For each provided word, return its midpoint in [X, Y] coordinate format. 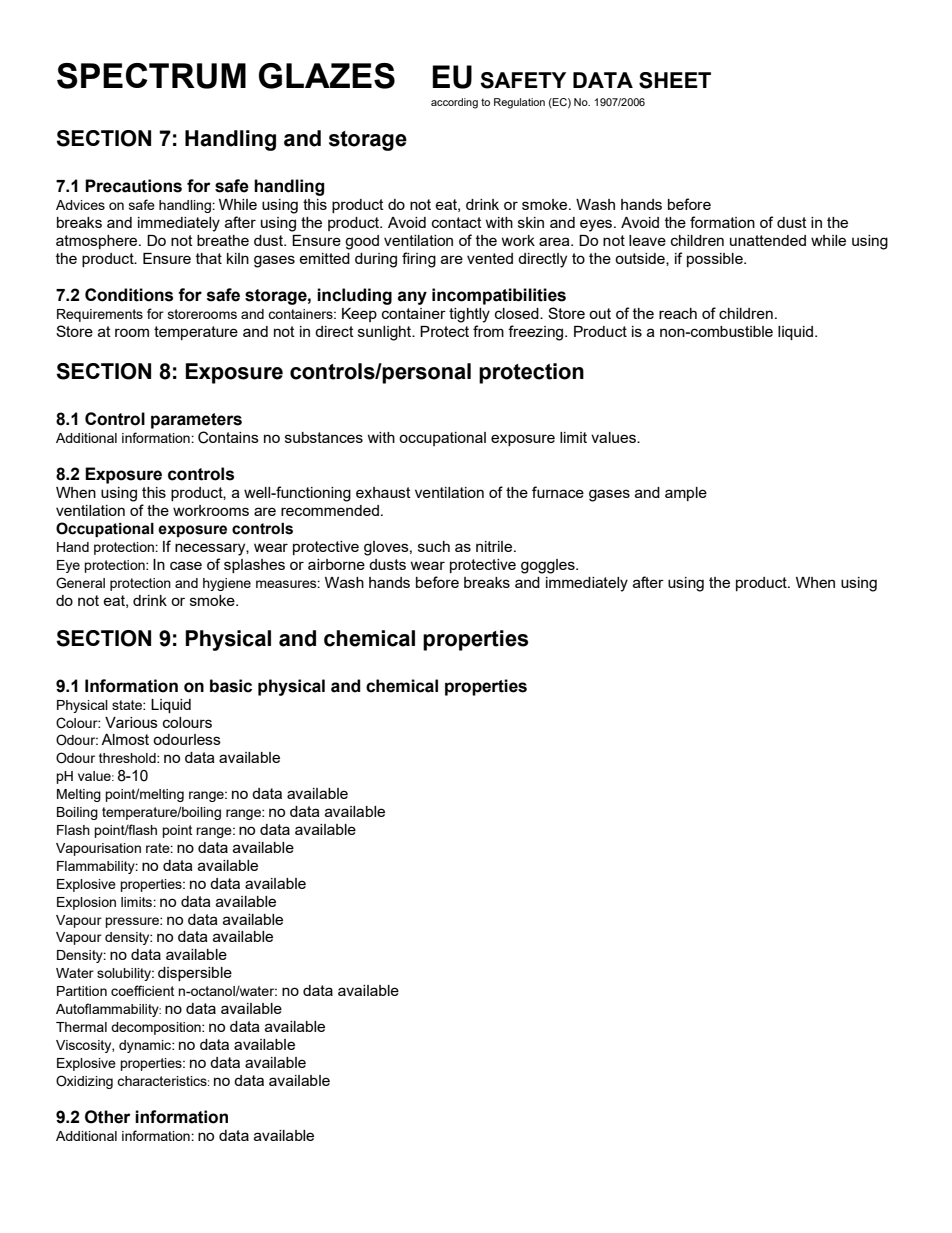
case [186, 565]
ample [686, 494]
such [434, 546]
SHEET [675, 80]
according [454, 103]
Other [108, 1117]
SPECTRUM [151, 76]
